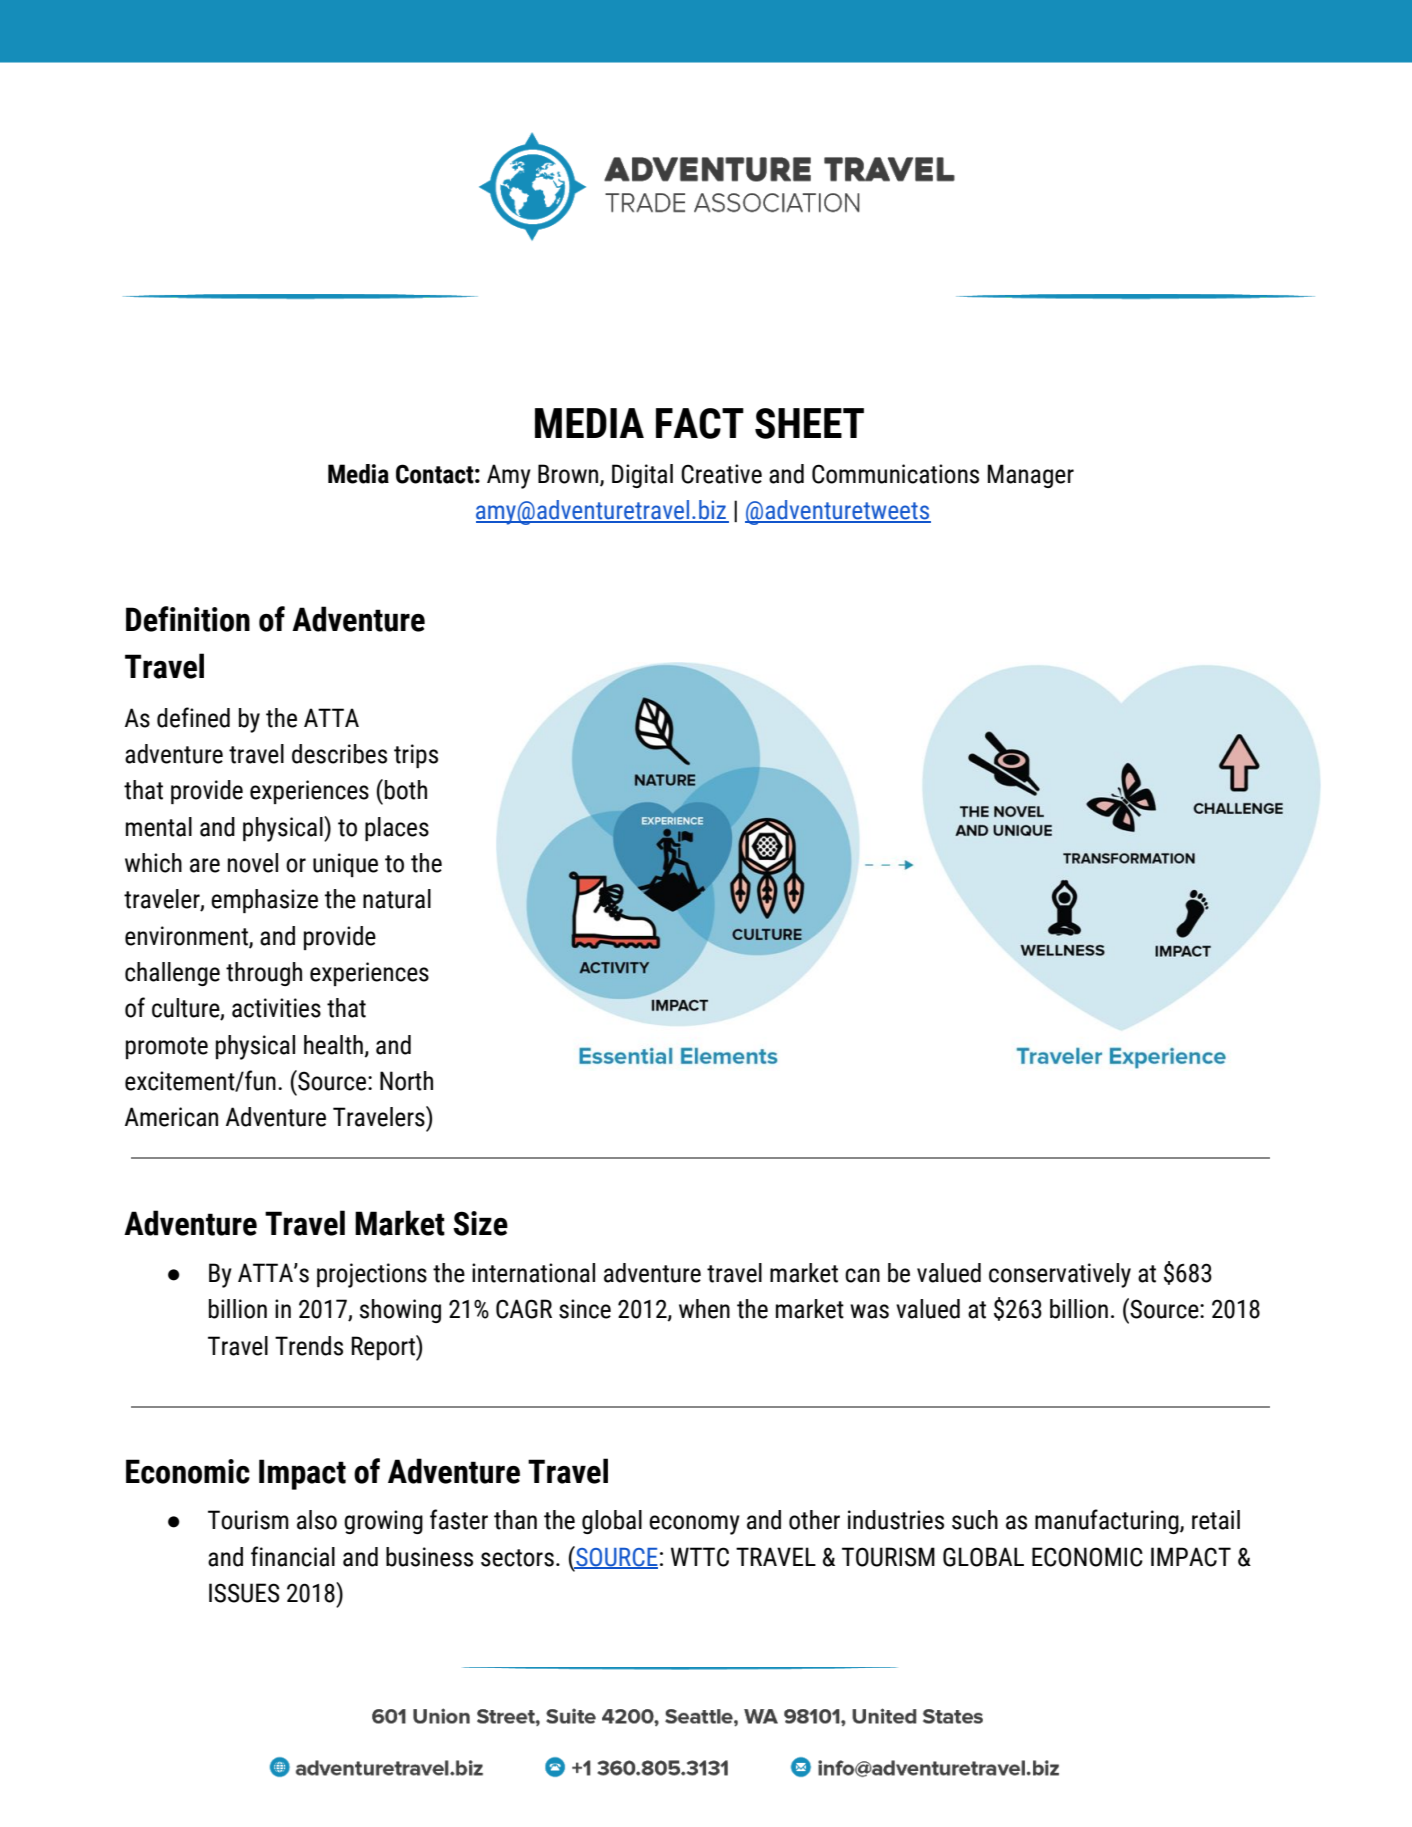 This screenshot has height=1827, width=1412. Describe the element at coordinates (406, 790) in the screenshot. I see `both` at that location.
